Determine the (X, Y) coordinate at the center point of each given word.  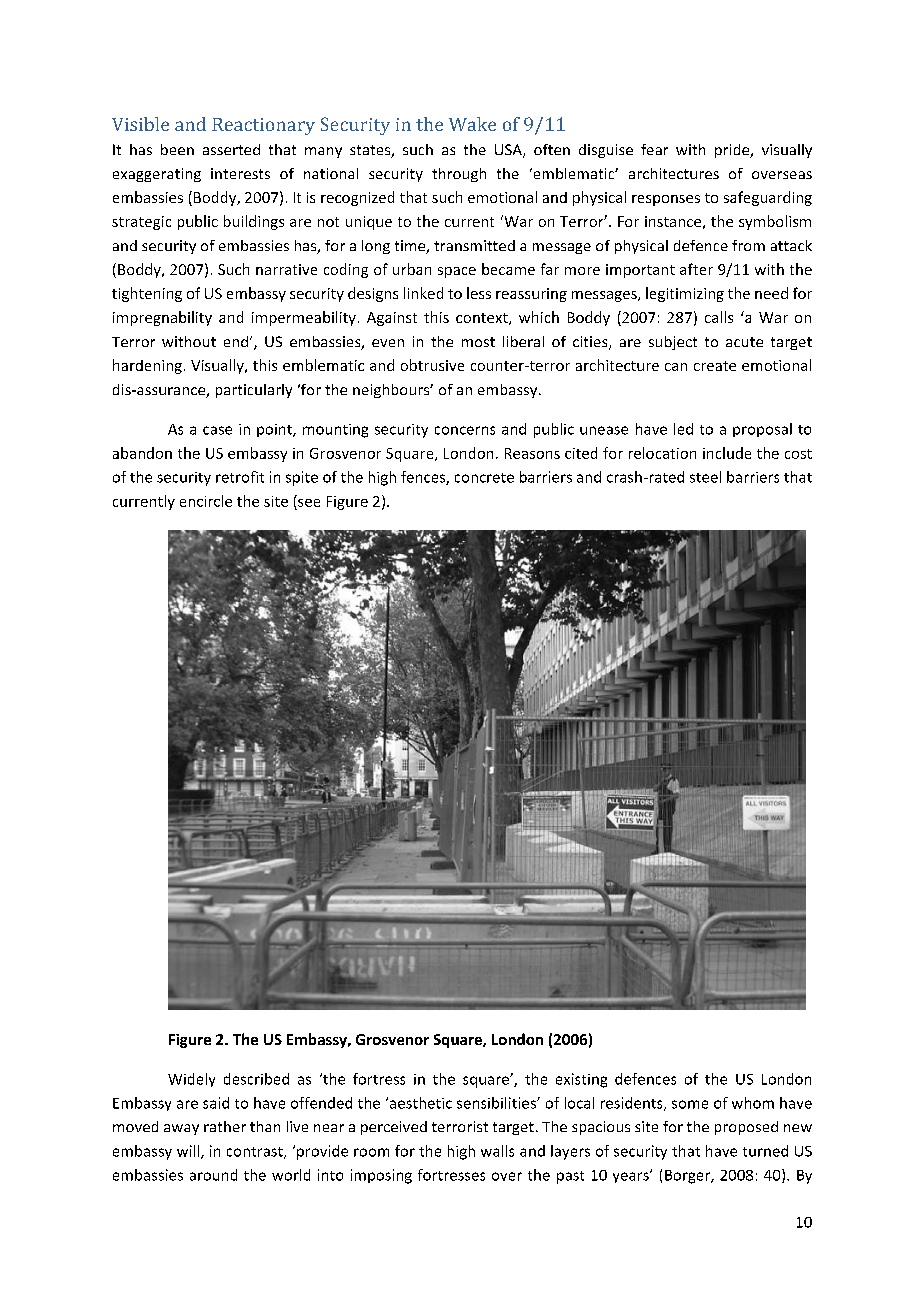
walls (497, 1151)
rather (225, 1126)
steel (705, 477)
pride (733, 151)
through (459, 175)
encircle (206, 501)
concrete (484, 478)
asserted (231, 149)
